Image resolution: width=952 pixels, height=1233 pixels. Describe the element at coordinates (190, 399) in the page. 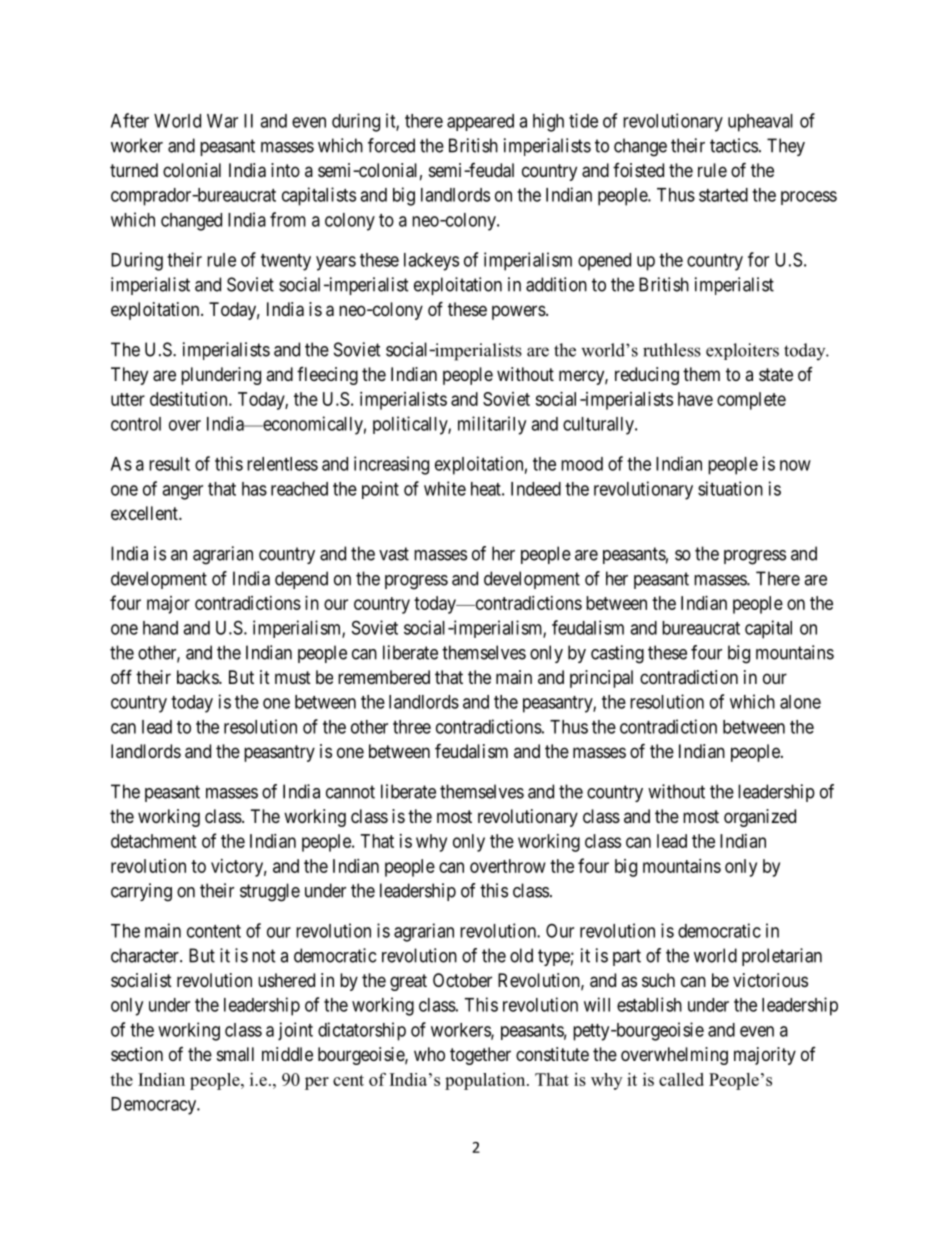

I see `destitution` at that location.
